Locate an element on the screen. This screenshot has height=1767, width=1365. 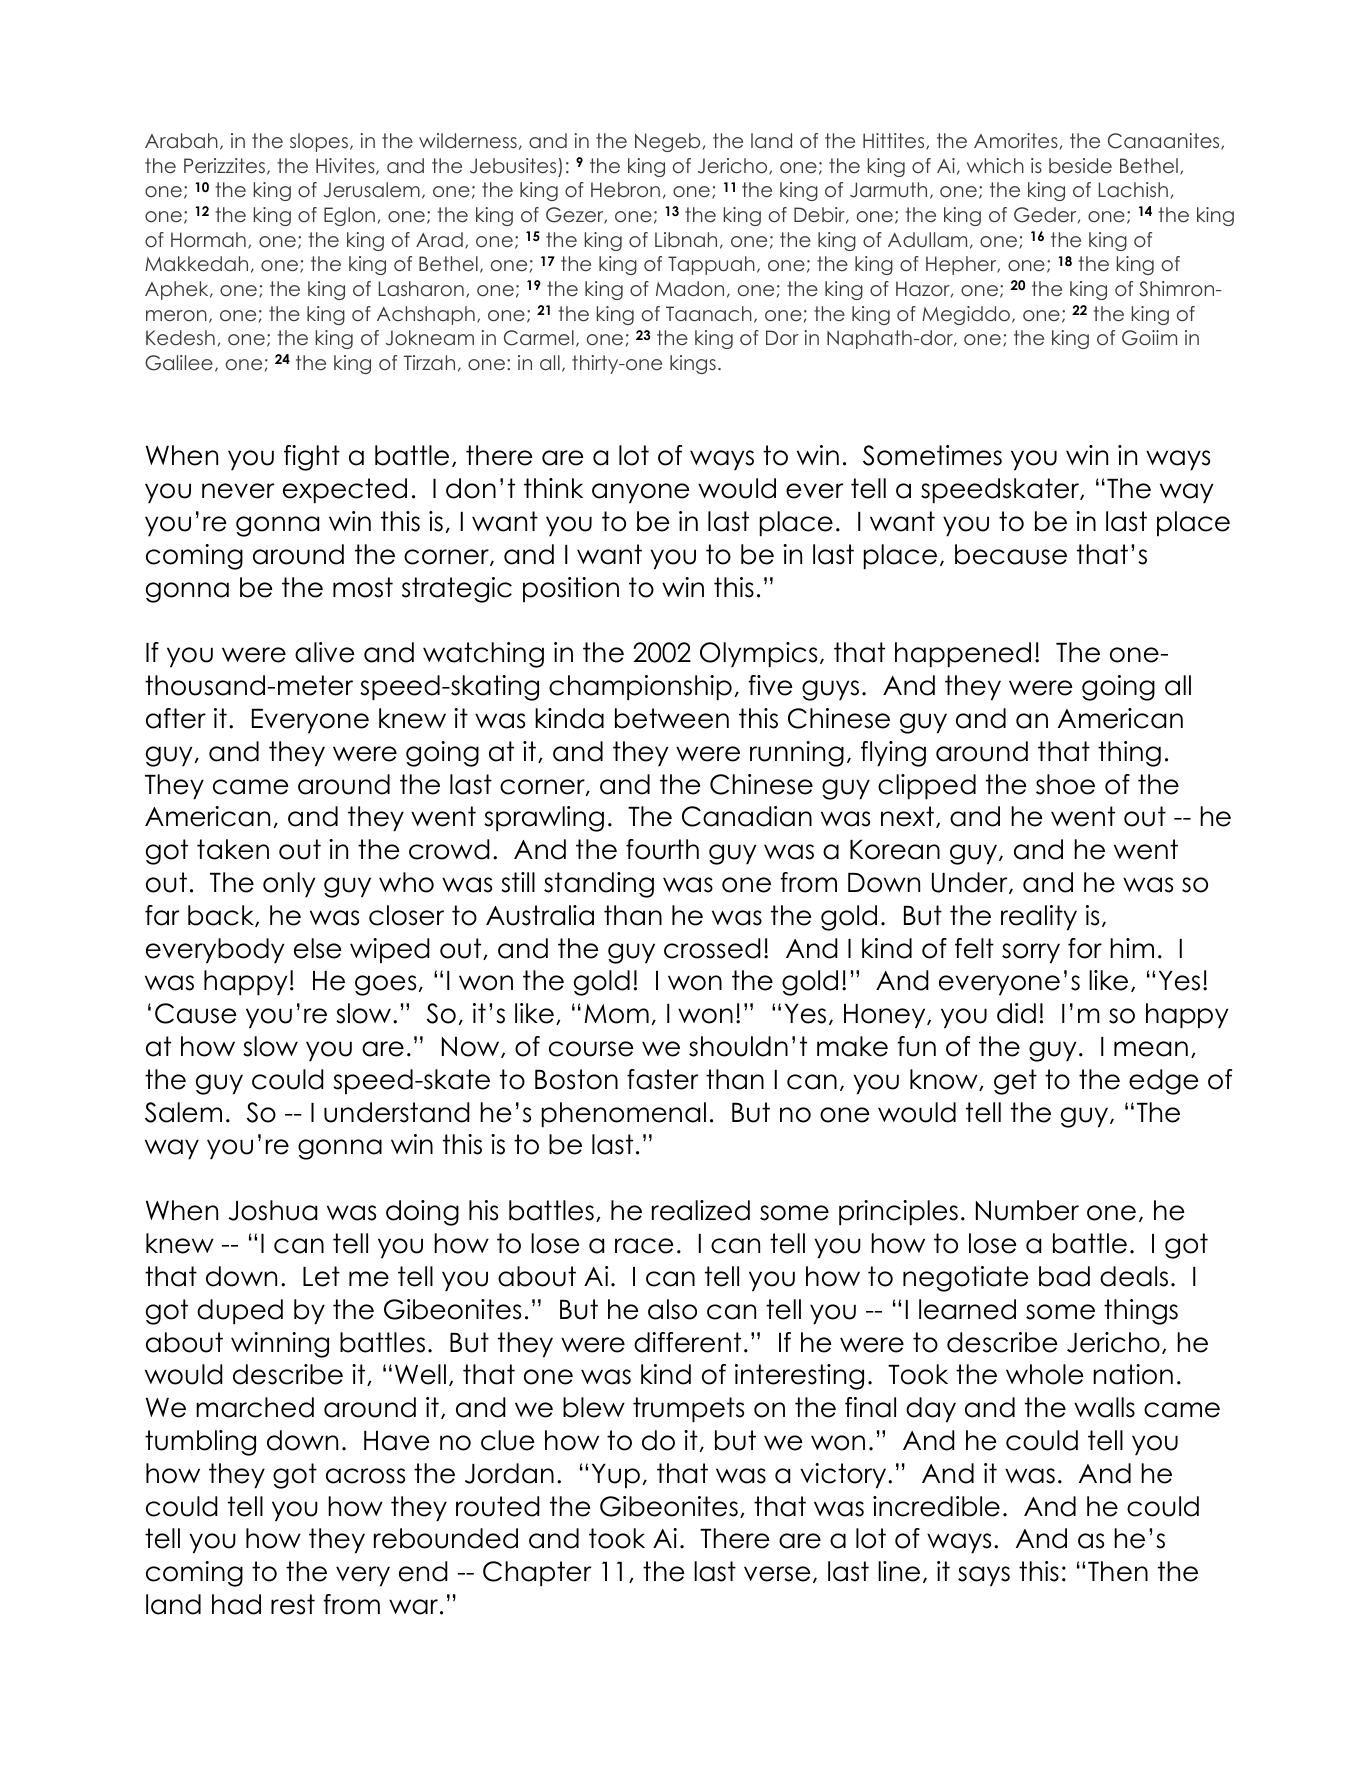
get is located at coordinates (1015, 1082).
